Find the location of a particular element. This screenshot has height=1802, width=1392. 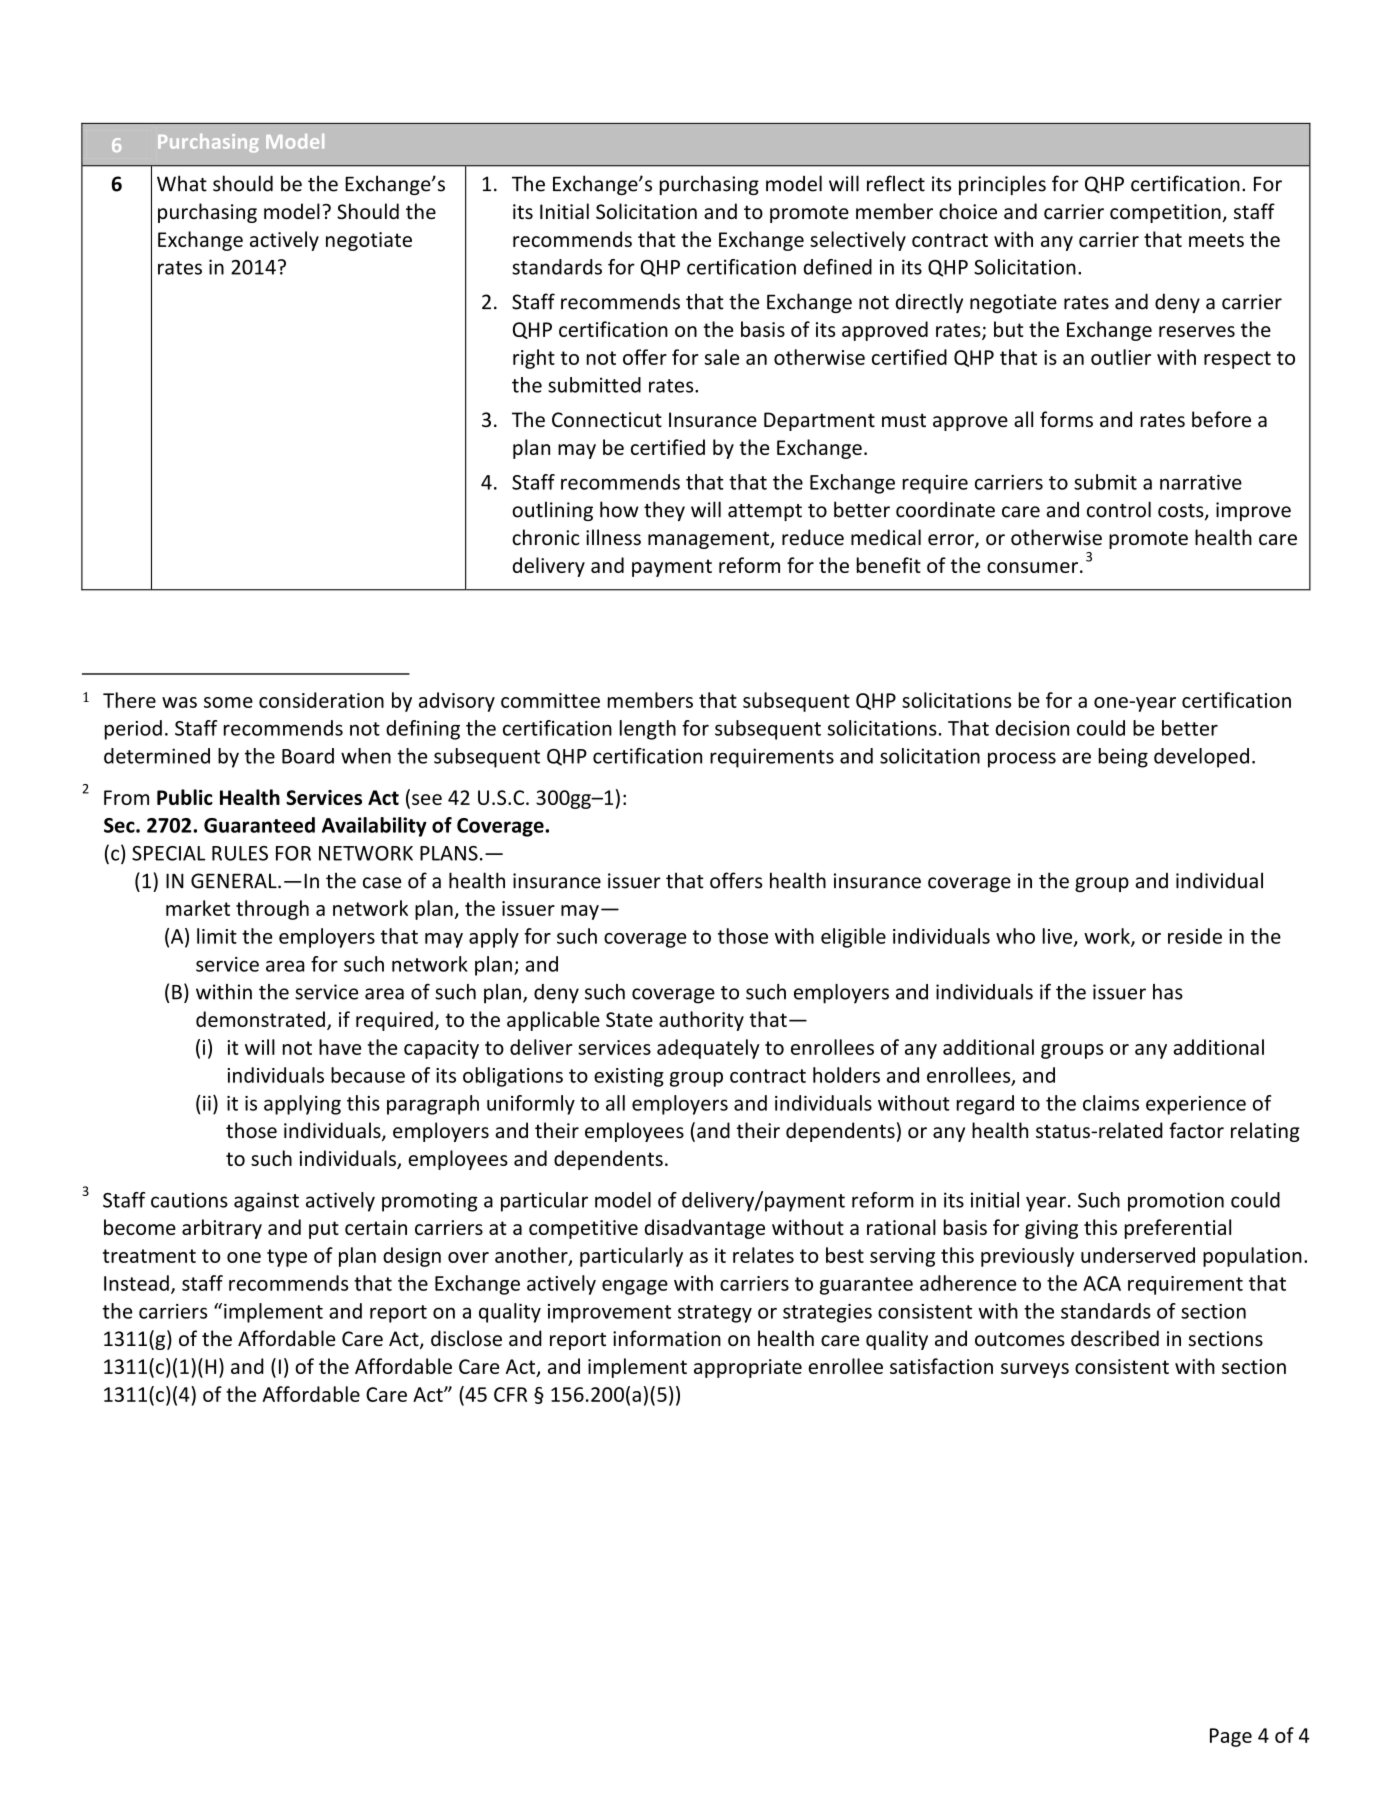

reside is located at coordinates (1195, 936).
